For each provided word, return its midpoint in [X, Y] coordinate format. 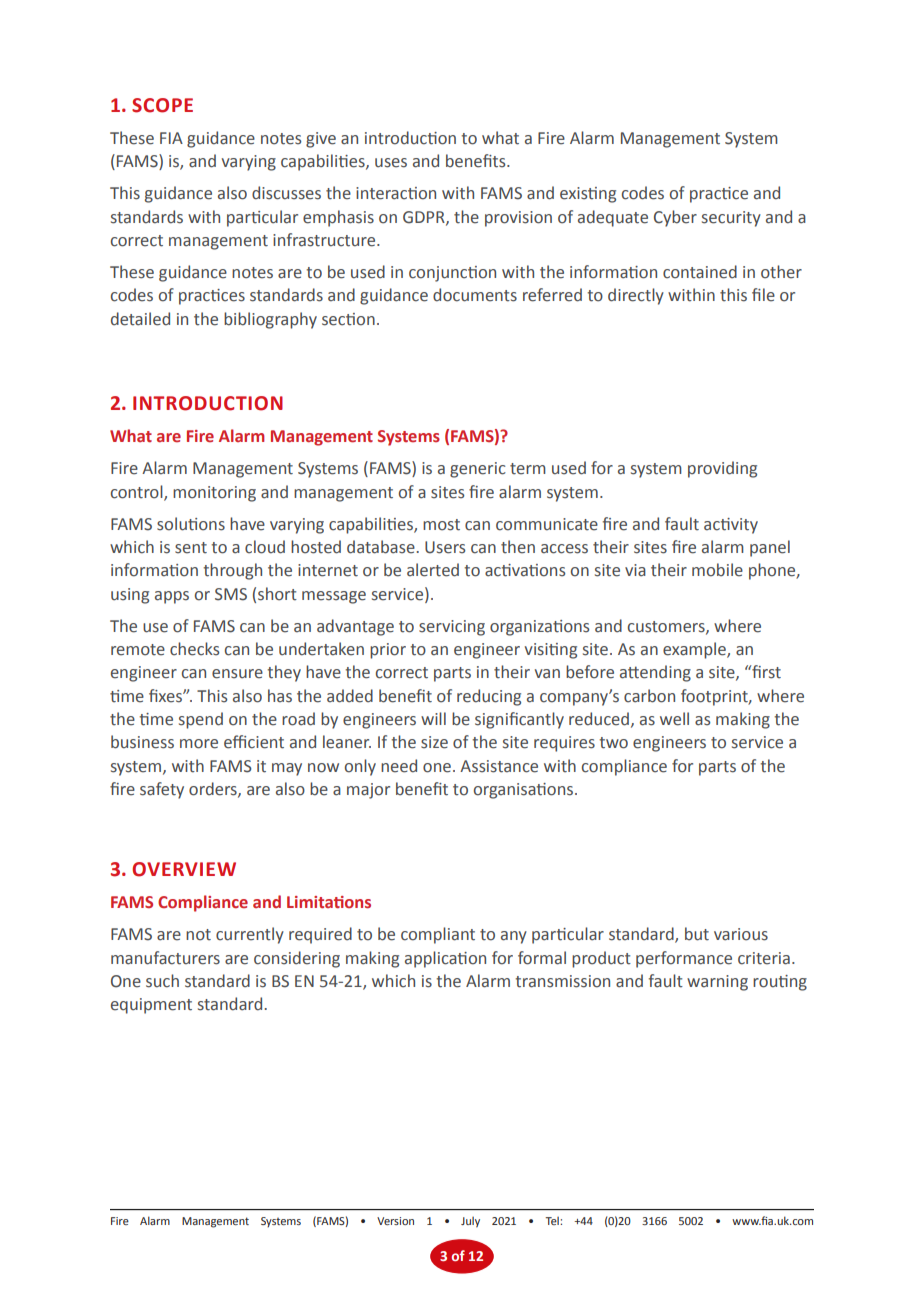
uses [391, 163]
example [695, 650]
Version [395, 1221]
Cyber [675, 218]
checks [194, 649]
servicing [452, 628]
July [470, 1222]
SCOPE [162, 105]
